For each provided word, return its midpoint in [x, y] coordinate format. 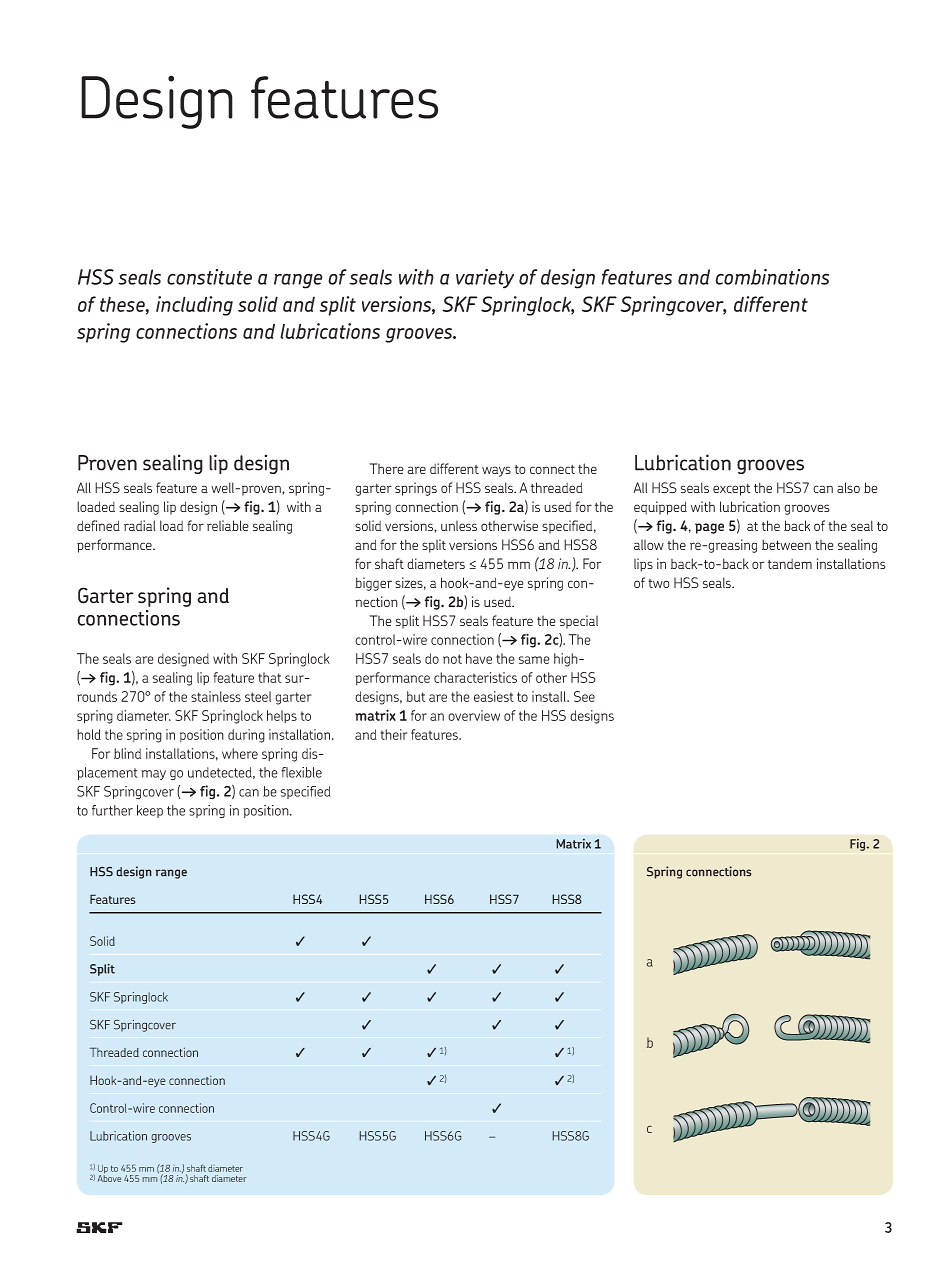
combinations [772, 277]
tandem [790, 564]
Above [109, 1177]
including [194, 306]
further [112, 810]
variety [485, 279]
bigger [373, 584]
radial [139, 525]
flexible [301, 772]
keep [150, 811]
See [584, 696]
